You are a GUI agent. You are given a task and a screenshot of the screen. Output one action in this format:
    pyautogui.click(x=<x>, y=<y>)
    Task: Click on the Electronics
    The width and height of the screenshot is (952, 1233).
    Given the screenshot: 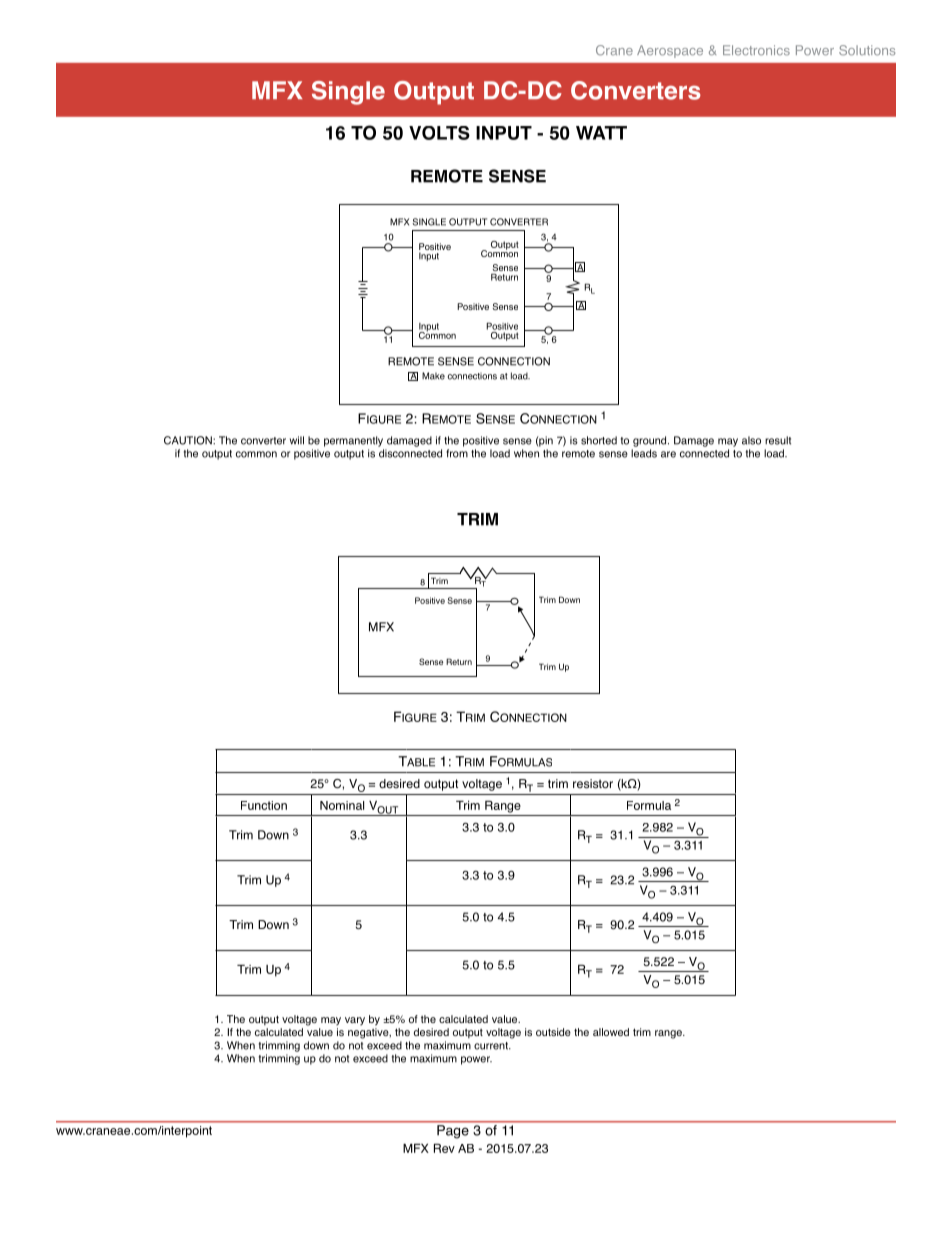 What is the action you would take?
    pyautogui.click(x=756, y=50)
